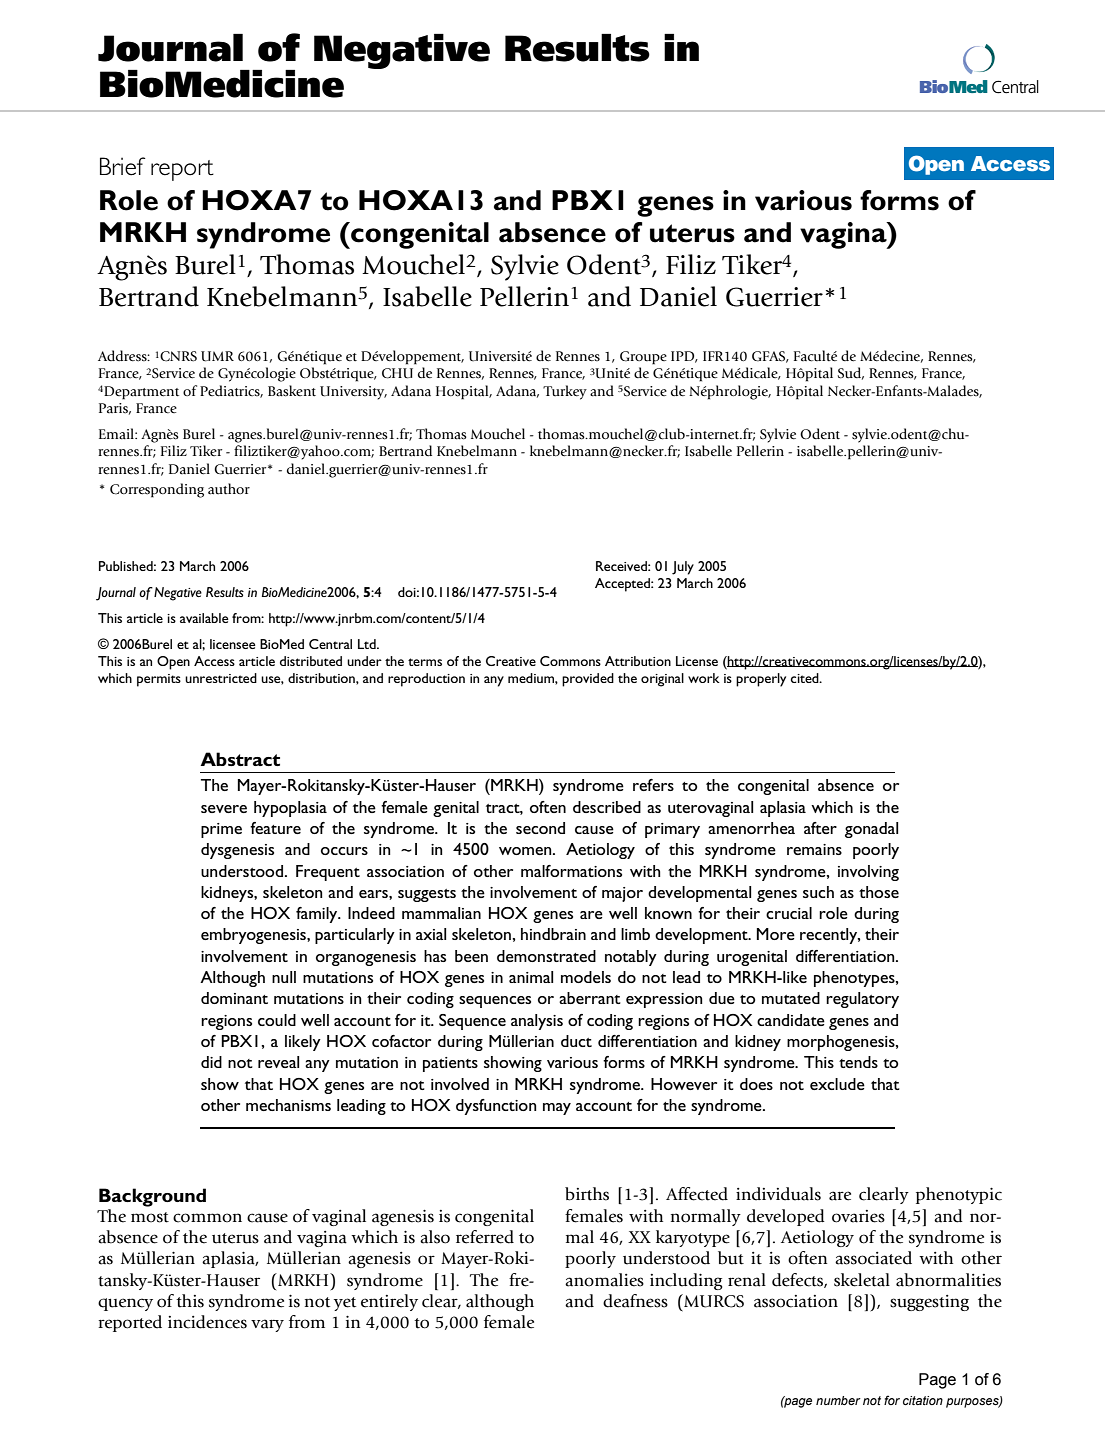 The height and width of the page is (1435, 1105). What do you see at coordinates (838, 1400) in the page?
I see `number` at bounding box center [838, 1400].
